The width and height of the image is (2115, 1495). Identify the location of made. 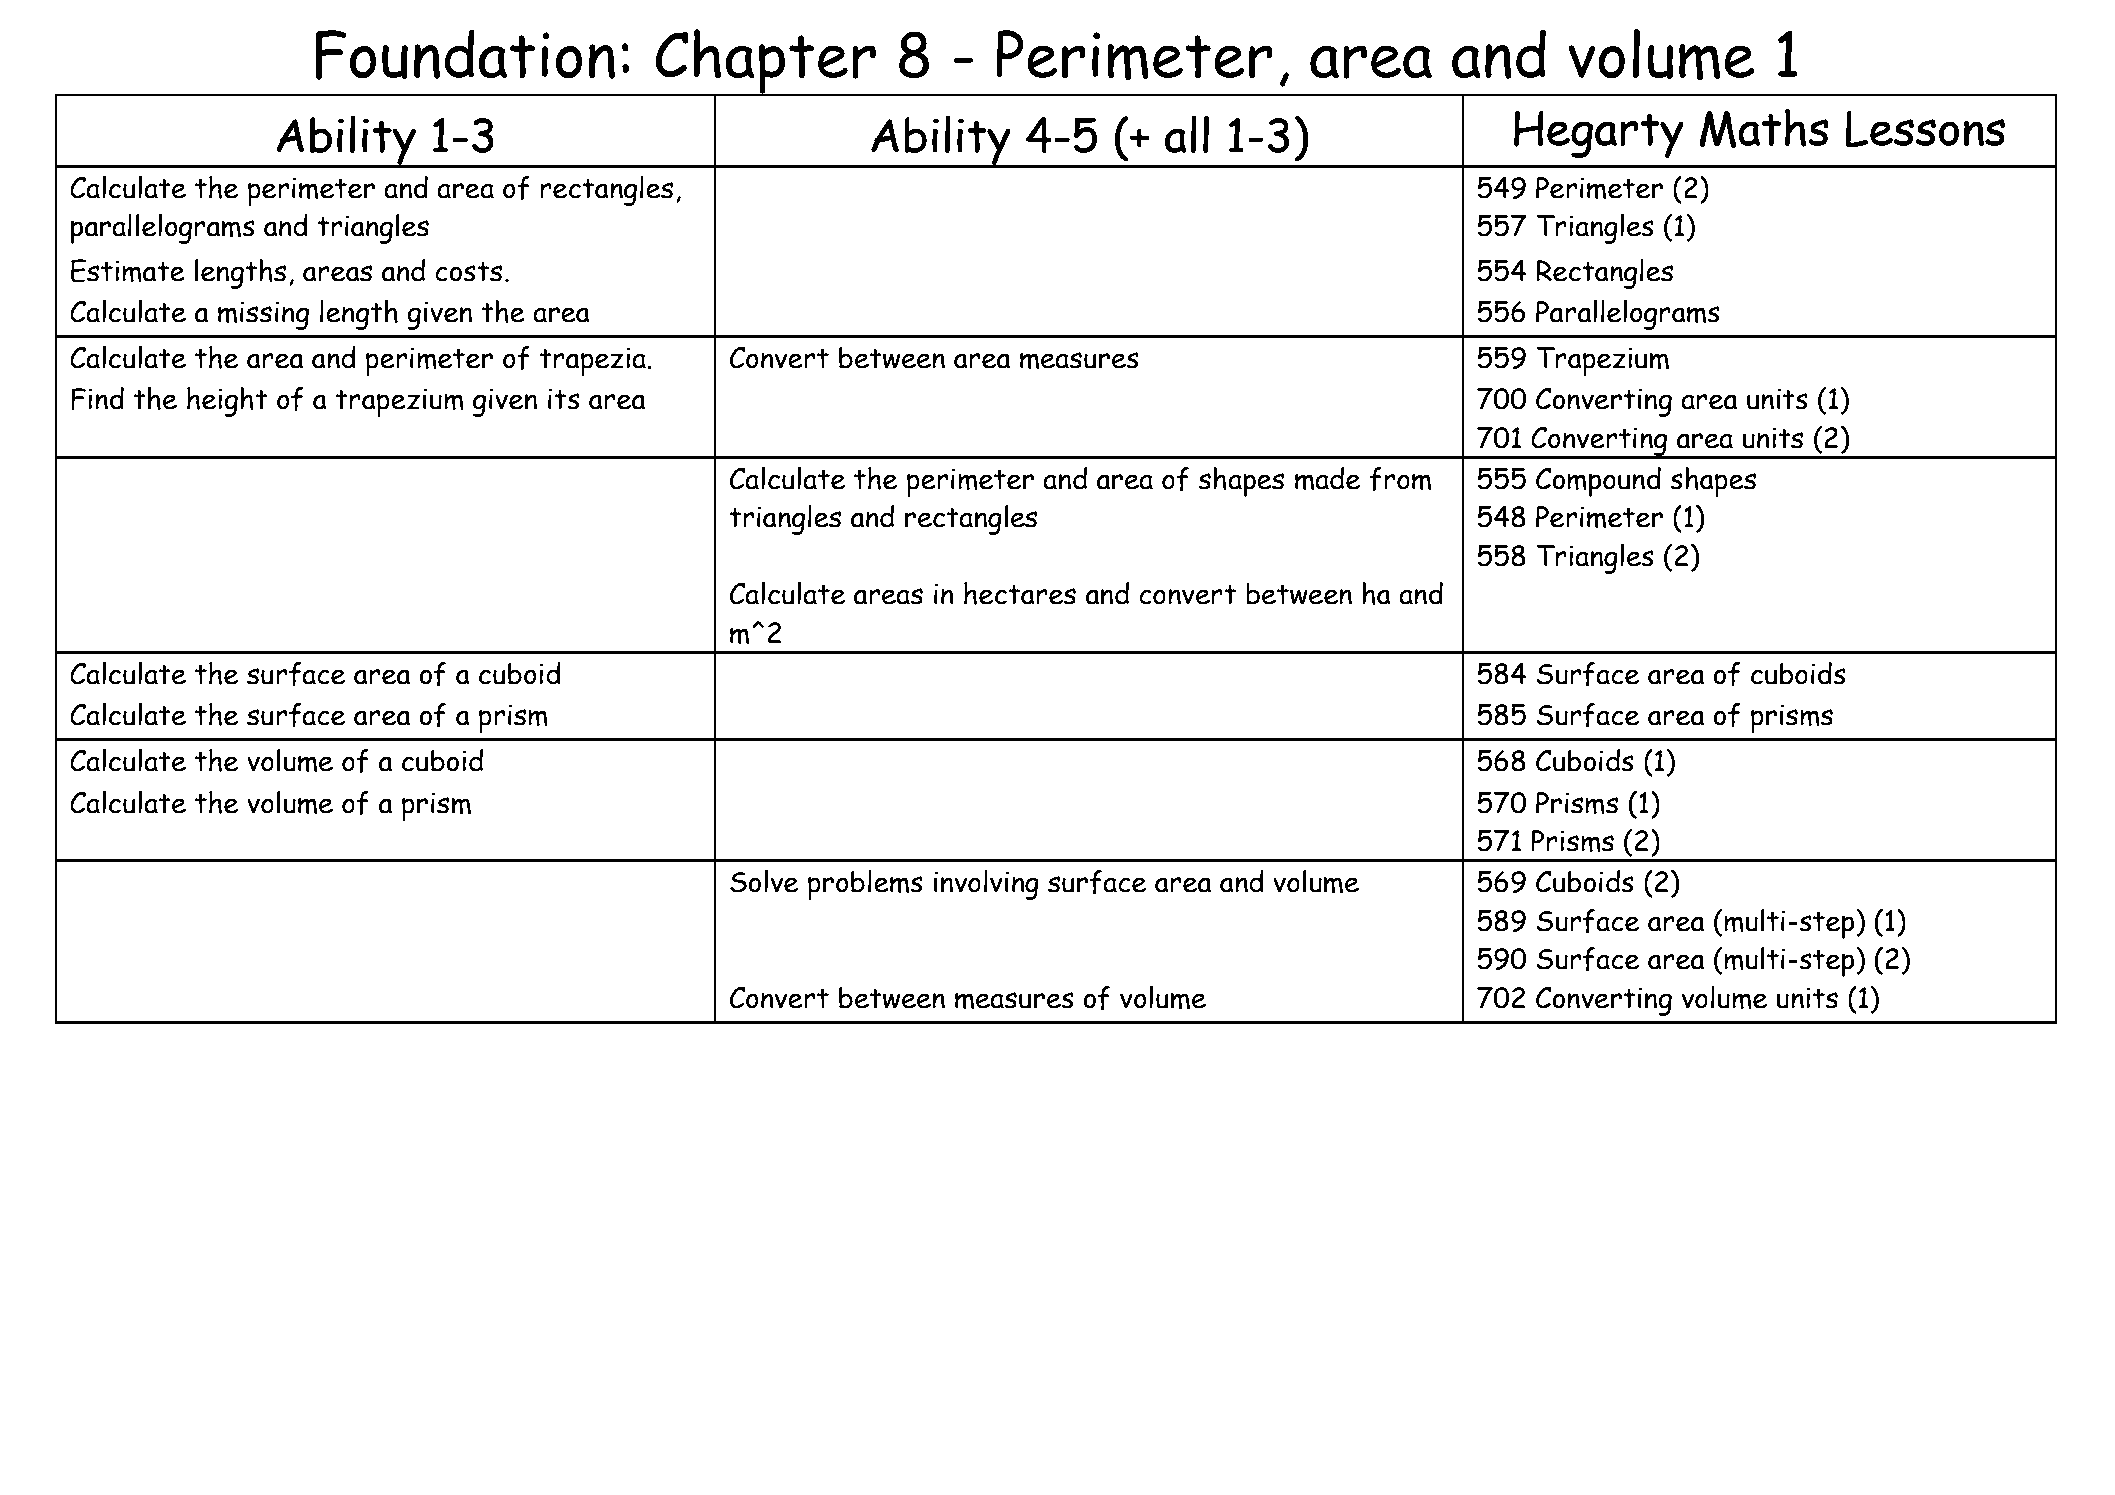
(1327, 479).
